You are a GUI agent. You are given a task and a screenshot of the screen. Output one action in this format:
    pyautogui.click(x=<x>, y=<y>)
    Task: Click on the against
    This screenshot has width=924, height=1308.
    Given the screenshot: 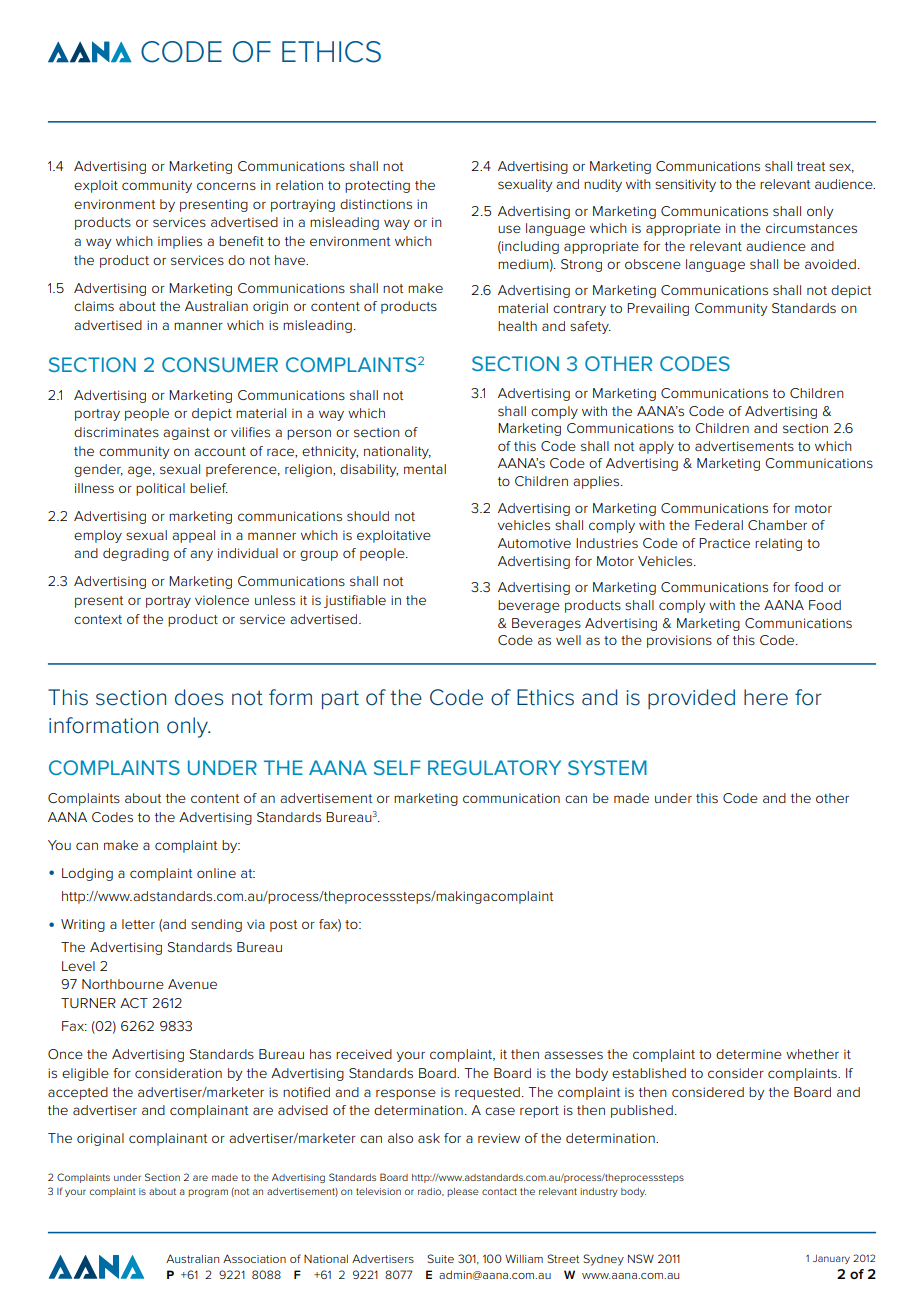 What is the action you would take?
    pyautogui.click(x=186, y=433)
